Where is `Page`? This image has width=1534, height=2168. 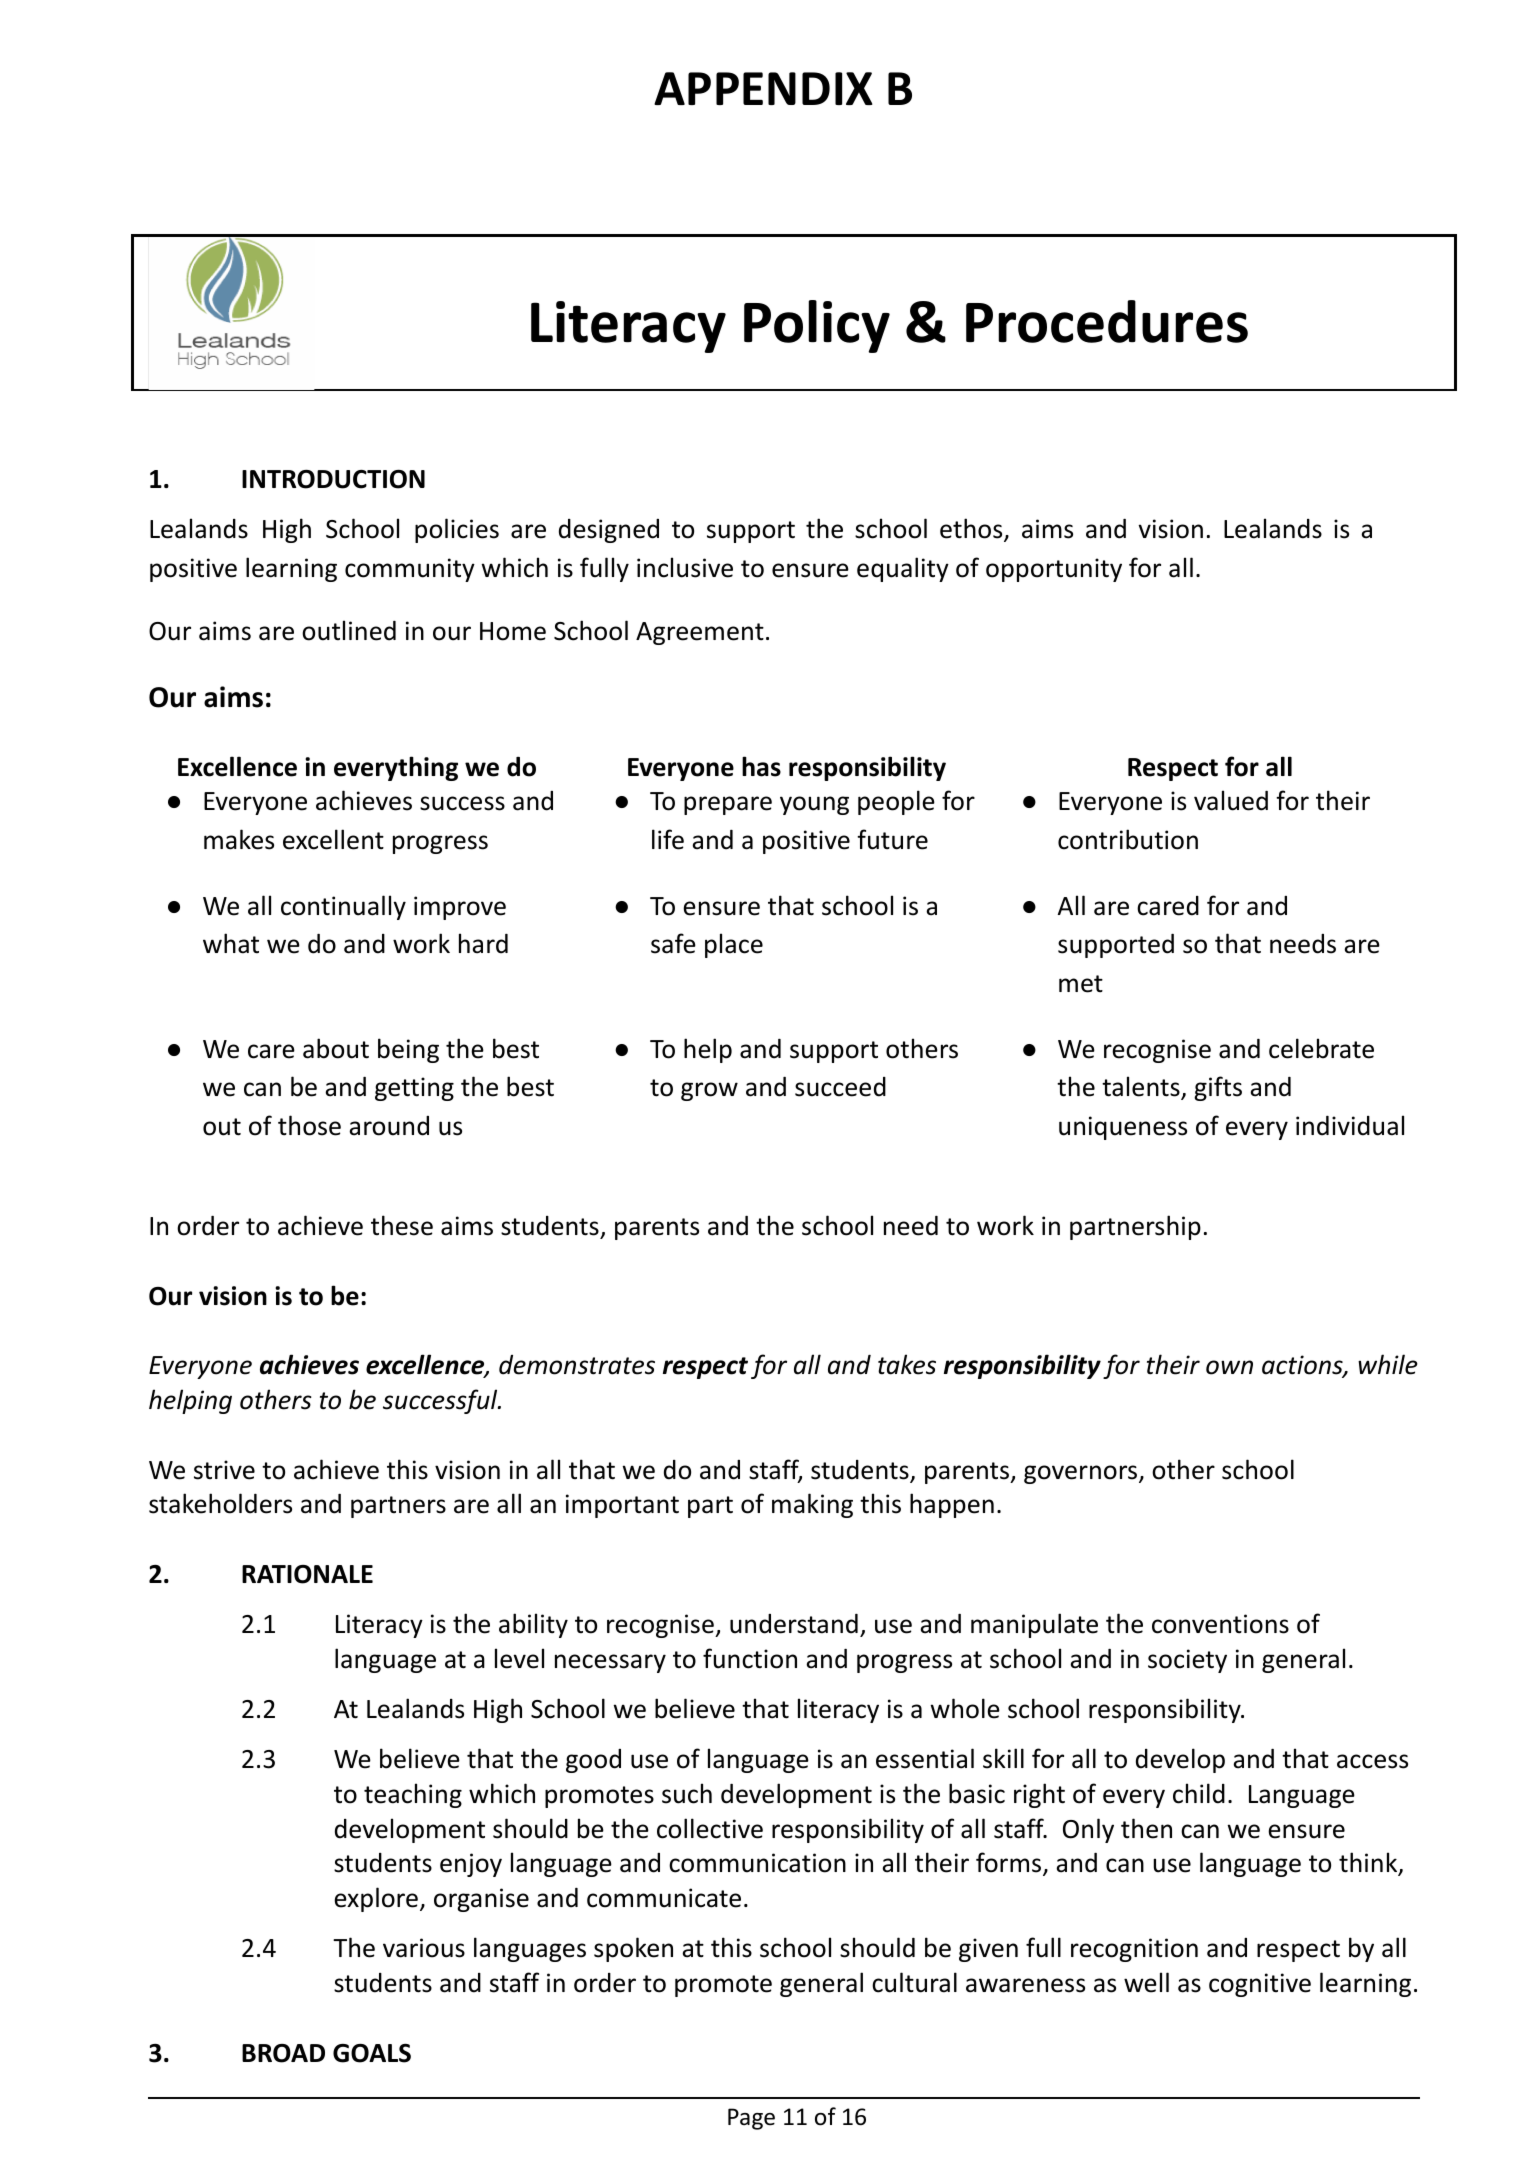
Page is located at coordinates (751, 2119).
